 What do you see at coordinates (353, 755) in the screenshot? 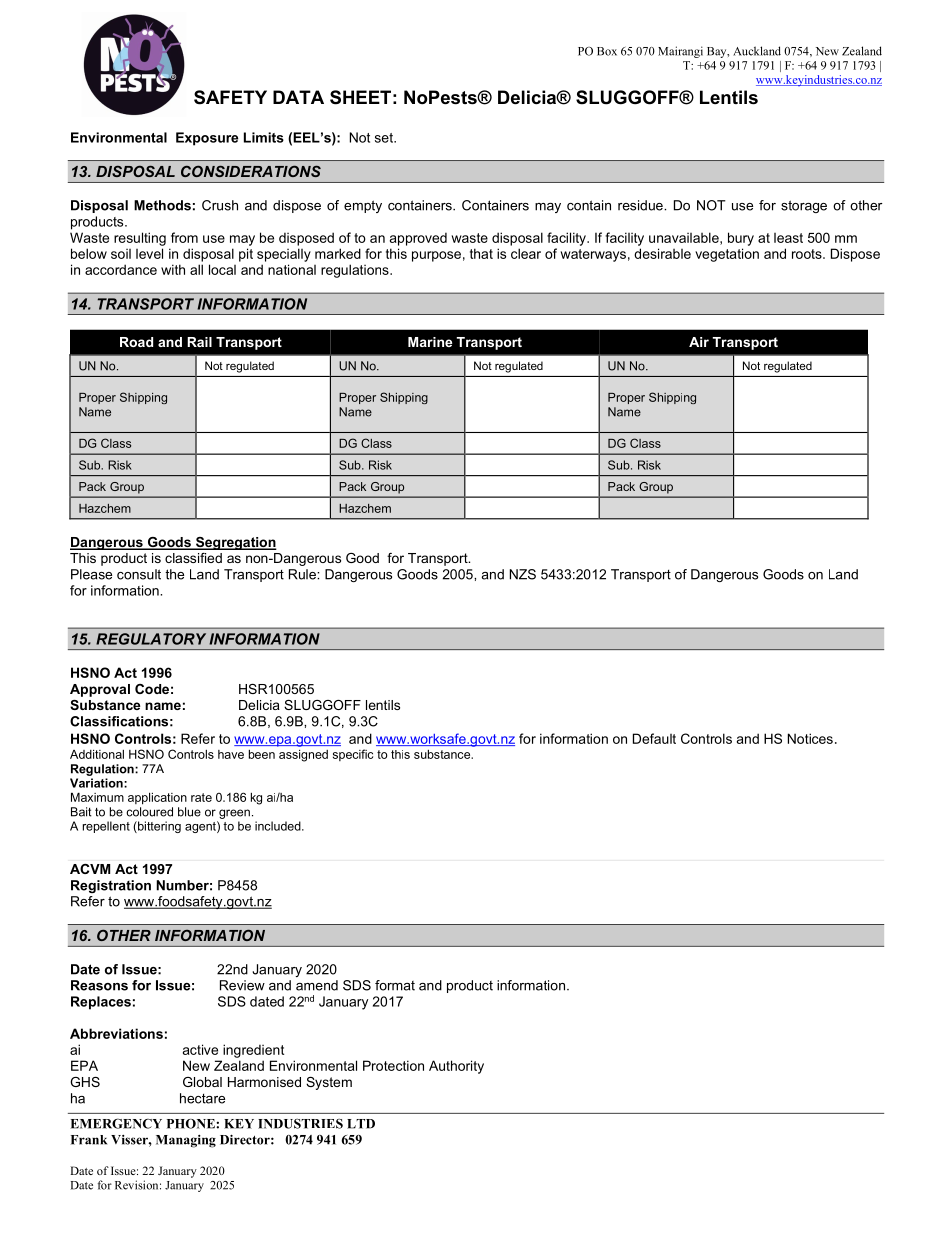
I see `specific` at bounding box center [353, 755].
